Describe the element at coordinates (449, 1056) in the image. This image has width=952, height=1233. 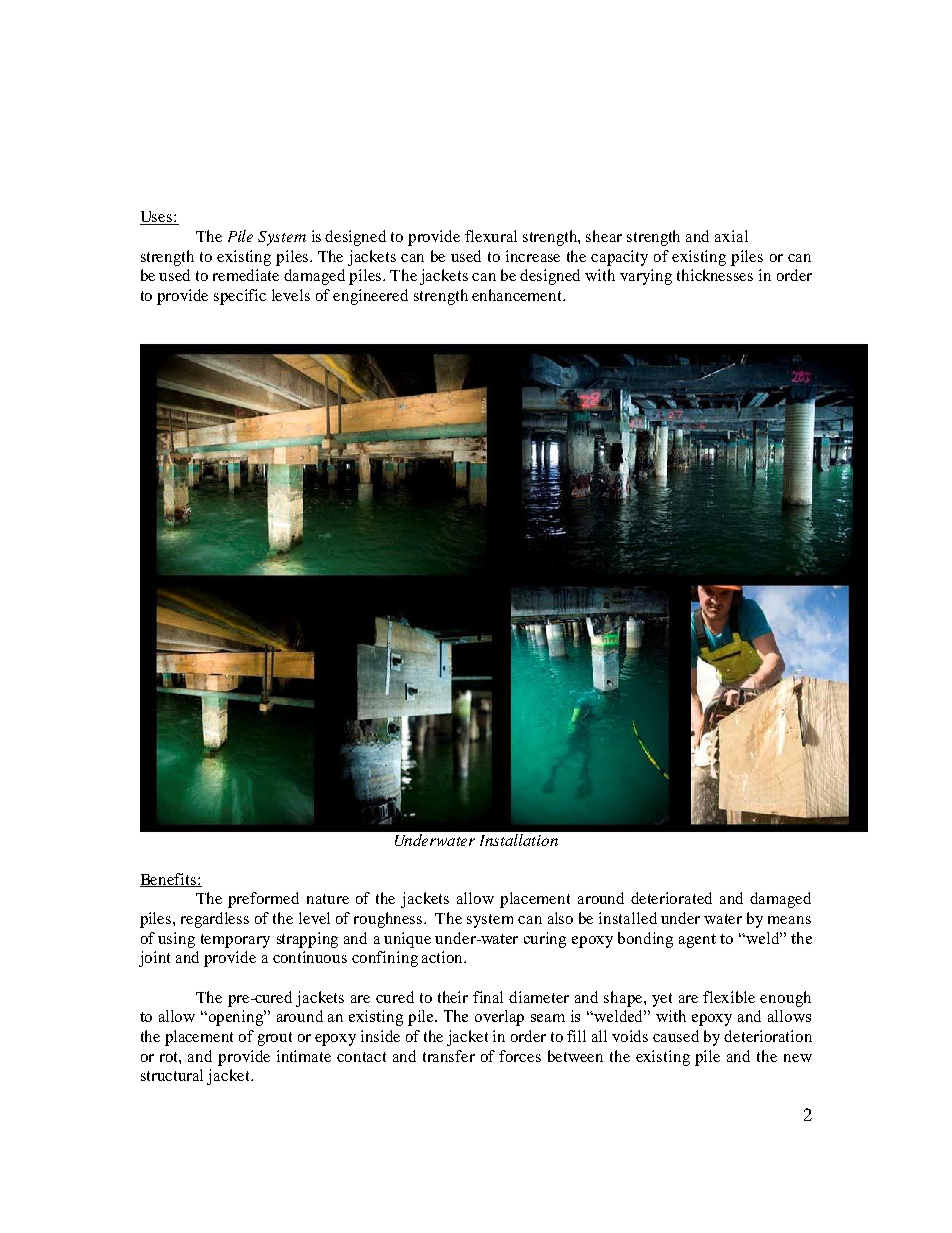
I see `transfer` at that location.
